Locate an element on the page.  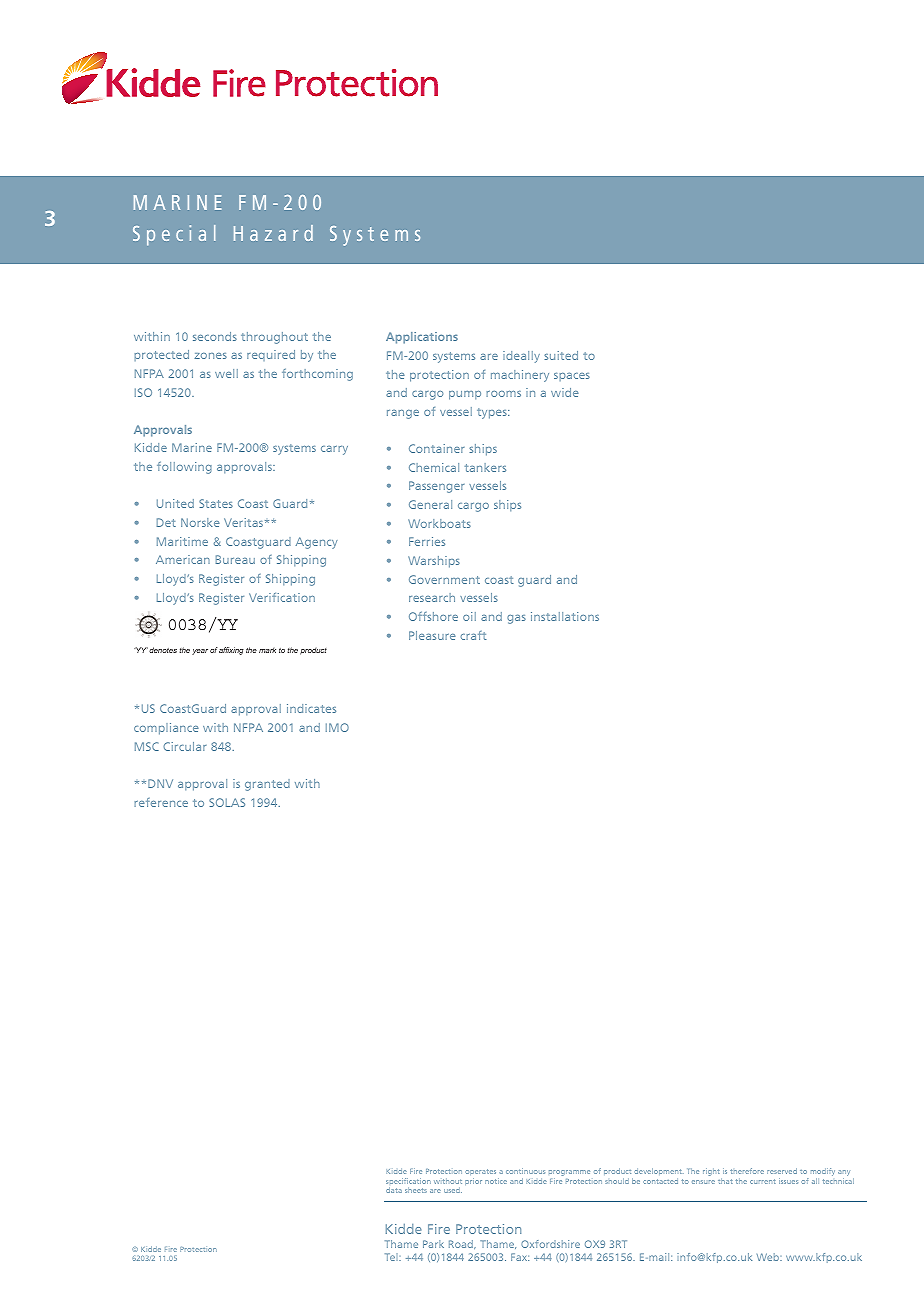
Tel is located at coordinates (392, 1257).
